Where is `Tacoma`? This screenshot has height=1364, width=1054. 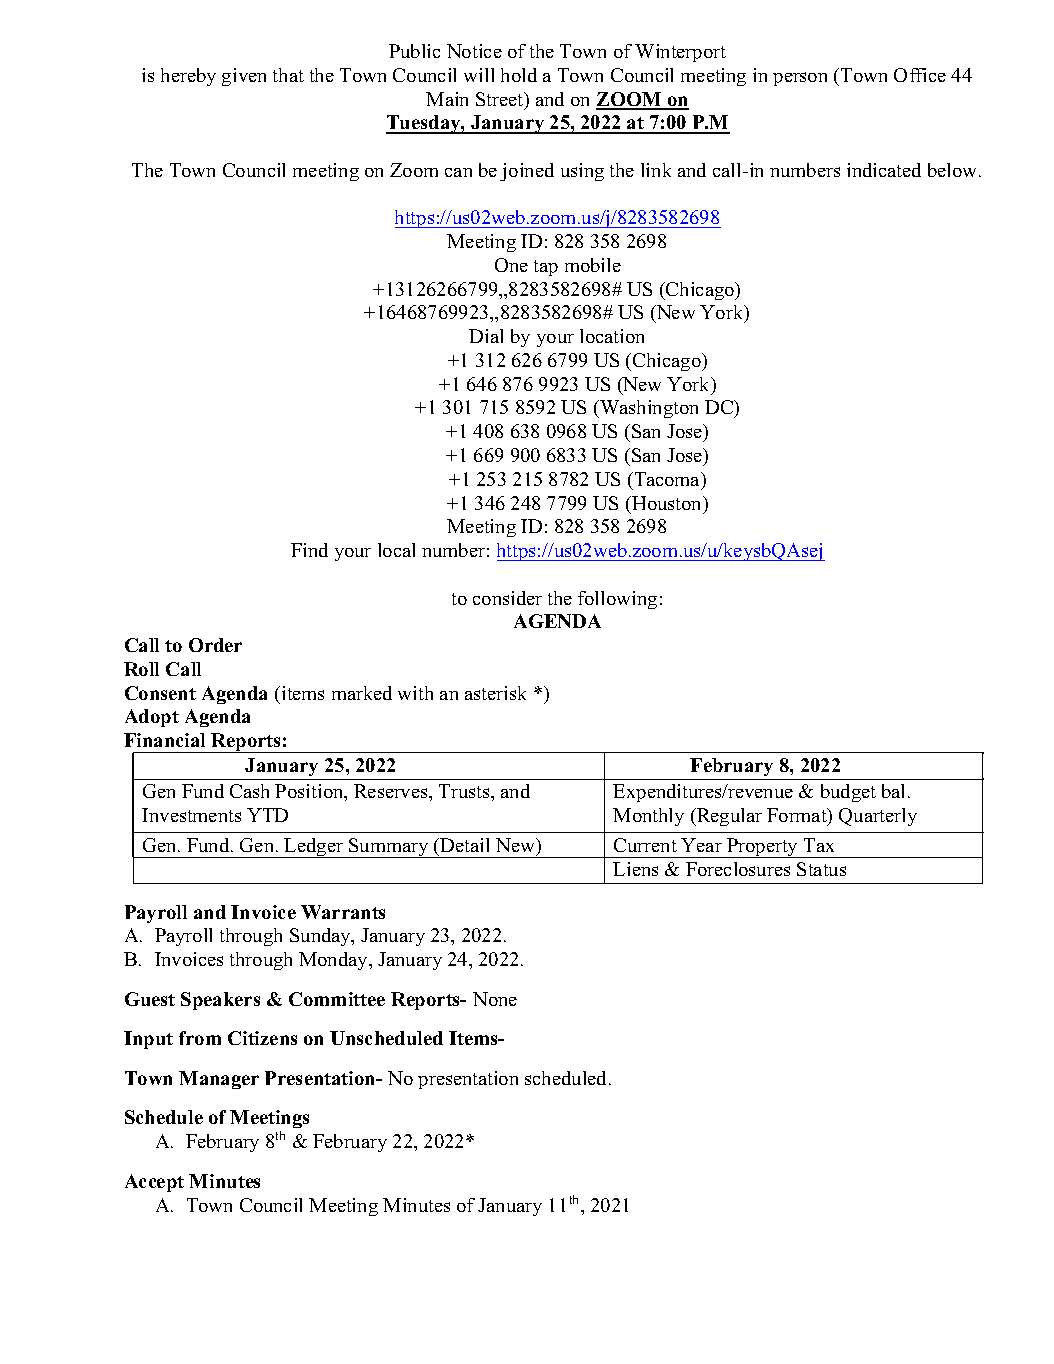 Tacoma is located at coordinates (667, 480).
